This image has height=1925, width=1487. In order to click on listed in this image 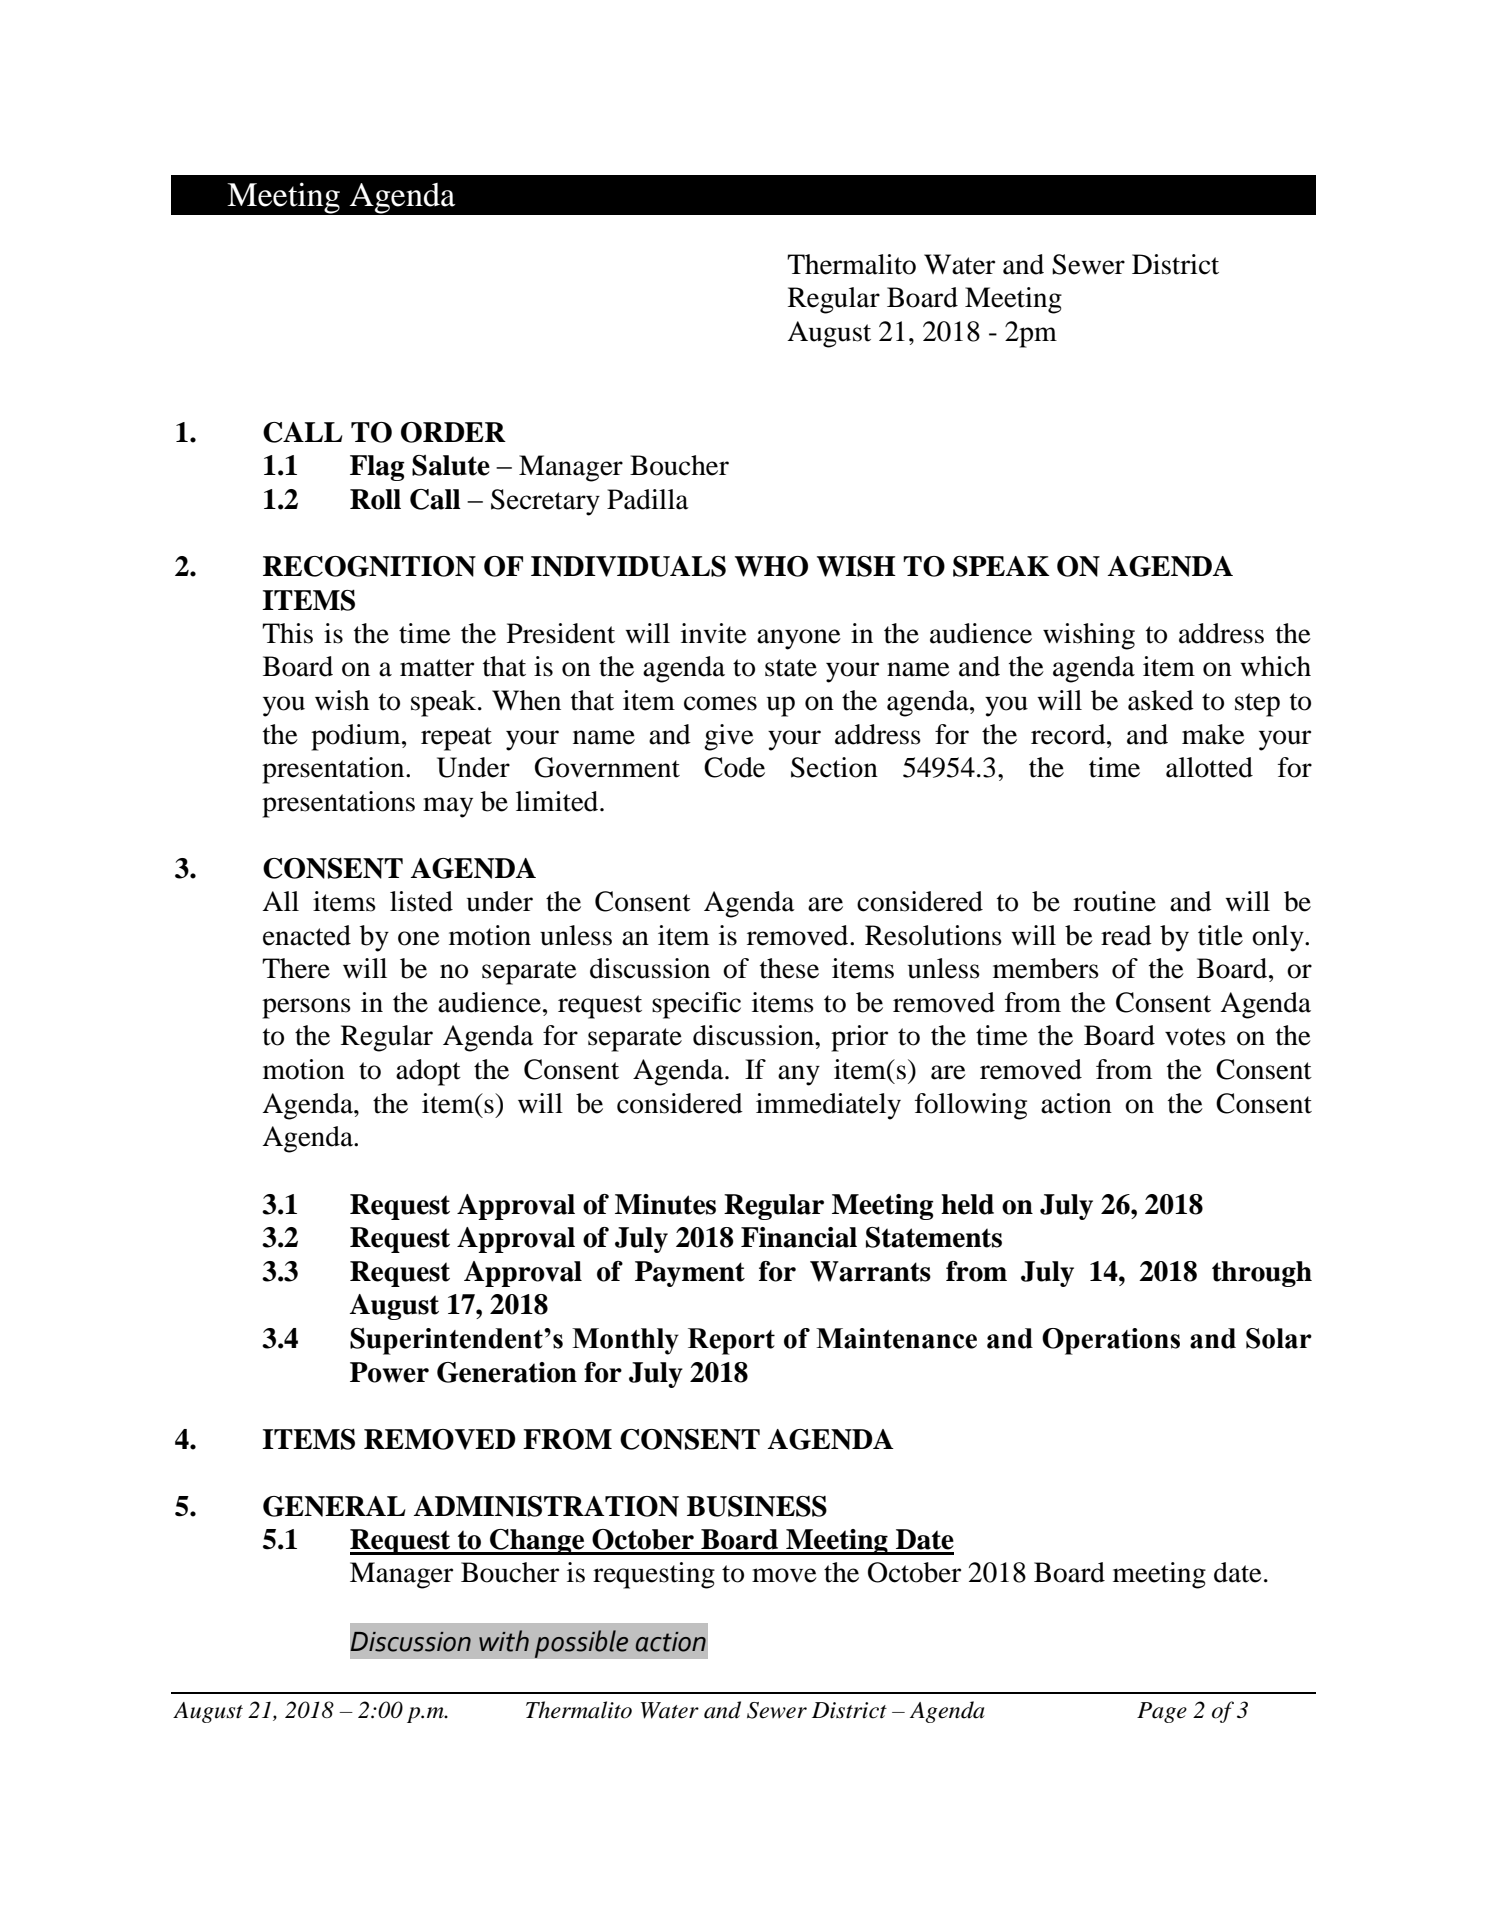, I will do `click(421, 901)`.
